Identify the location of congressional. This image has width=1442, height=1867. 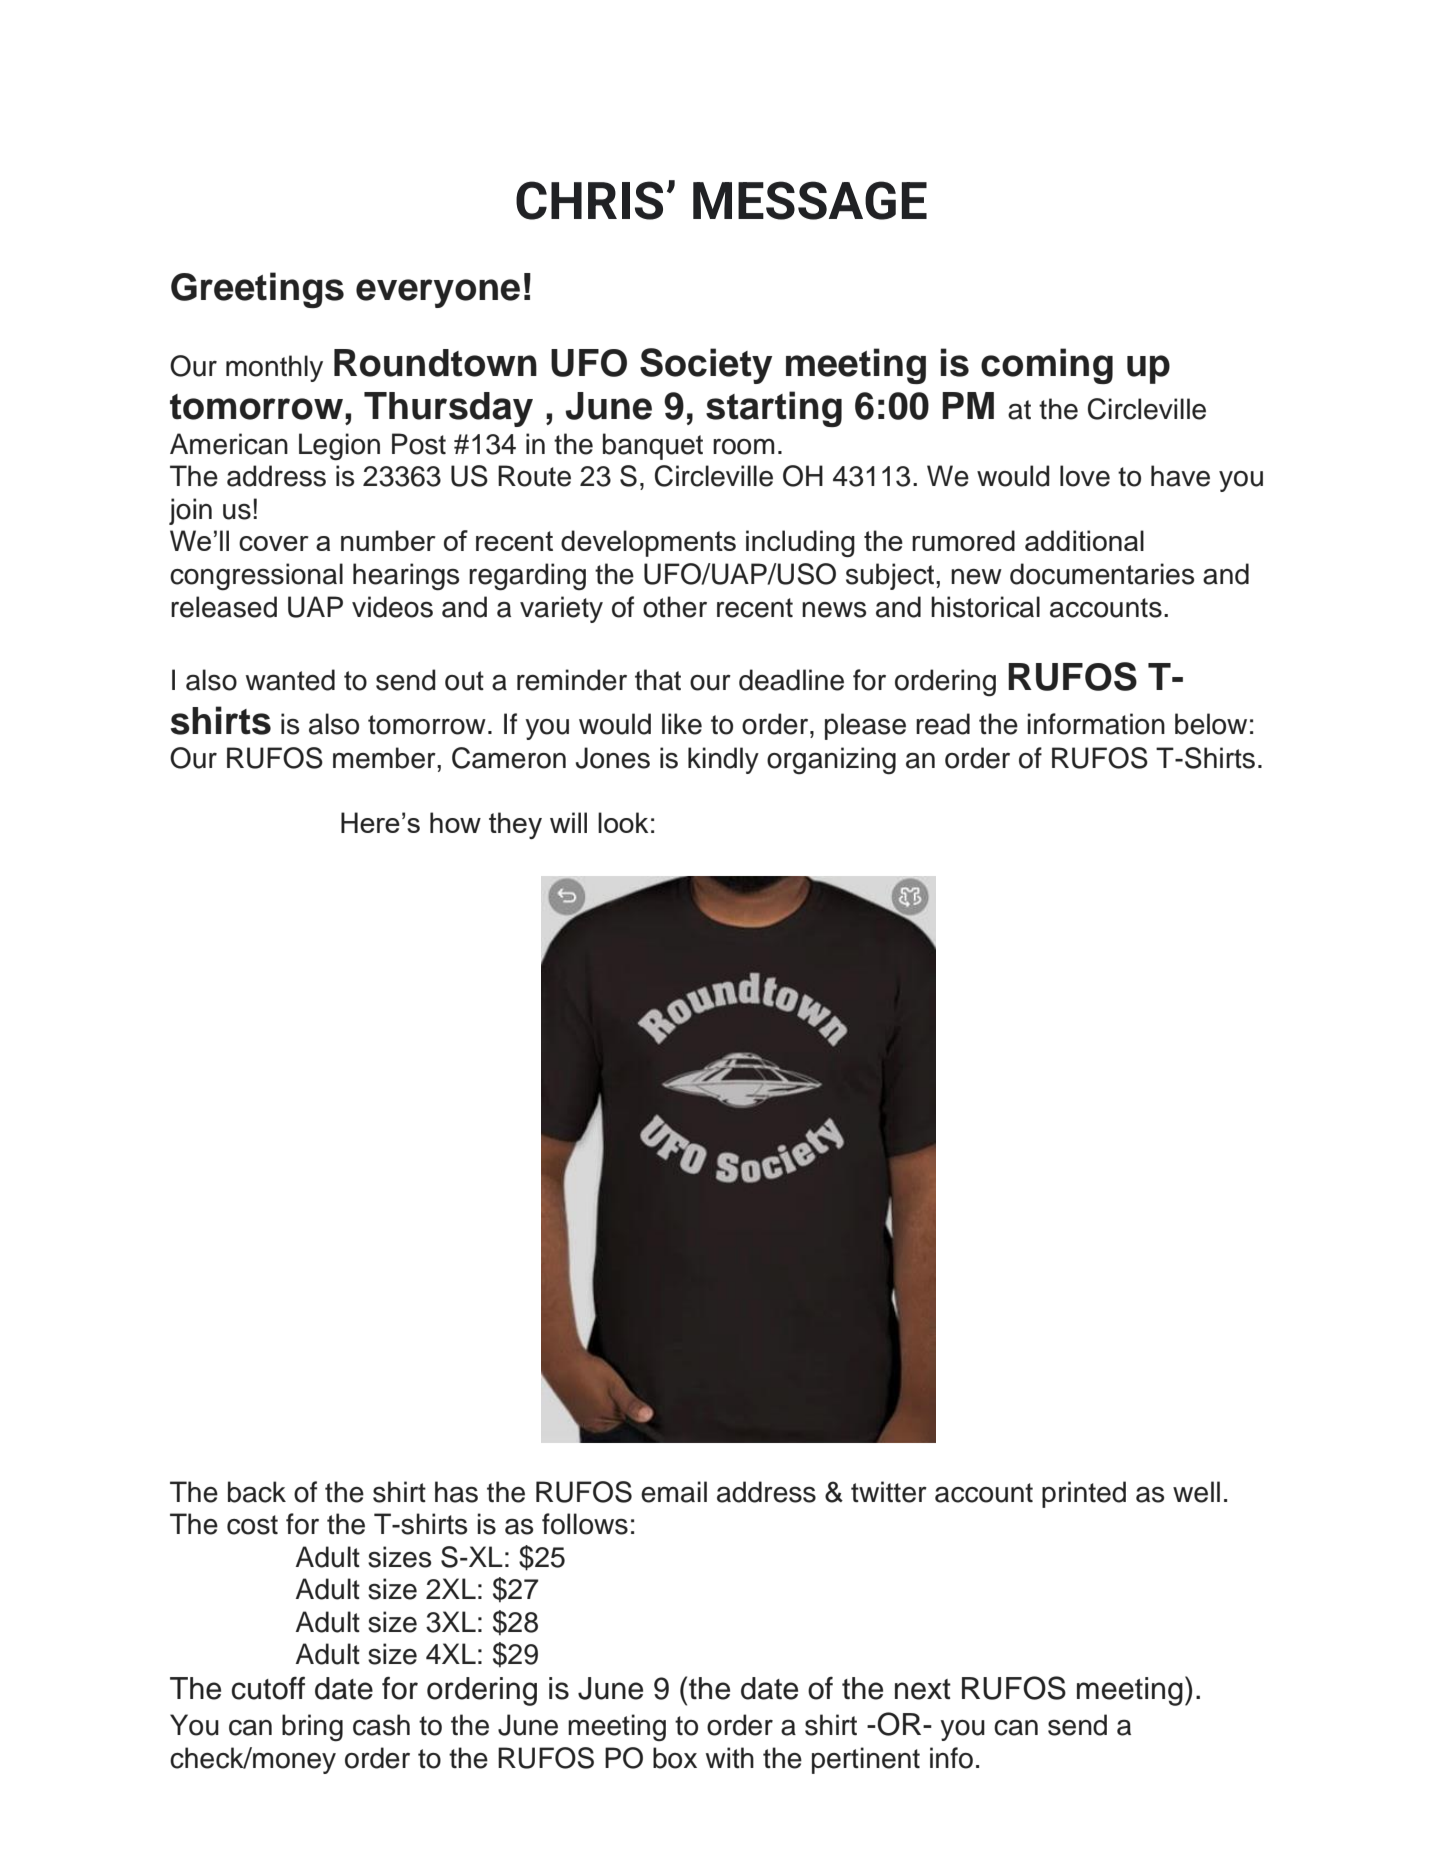
(256, 577).
